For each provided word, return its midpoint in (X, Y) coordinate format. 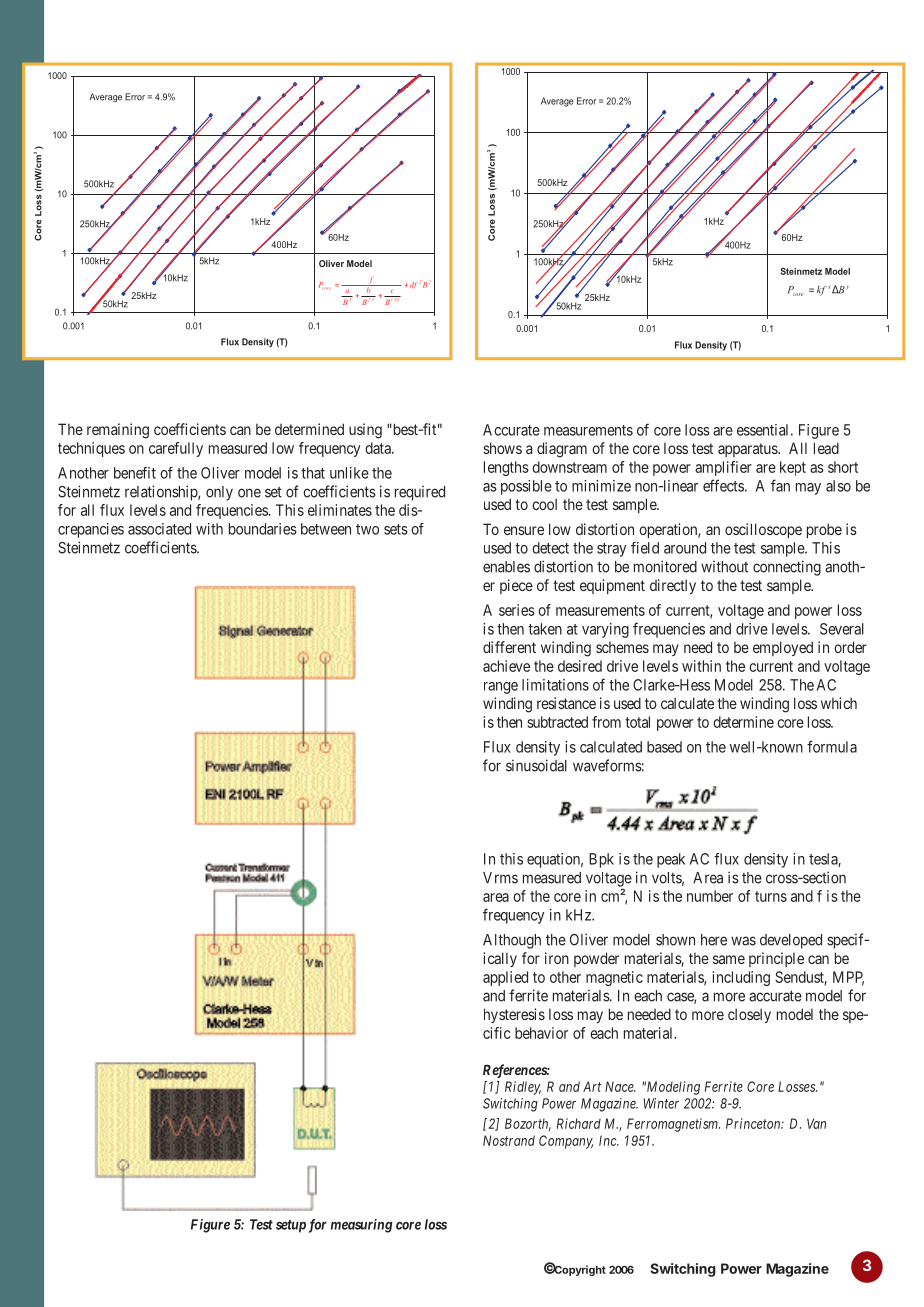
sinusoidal (536, 765)
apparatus (748, 450)
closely (749, 1015)
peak (671, 860)
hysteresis (514, 1015)
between (326, 529)
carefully (176, 449)
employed (783, 648)
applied (505, 978)
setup (291, 1226)
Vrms (500, 878)
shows (502, 448)
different (509, 647)
